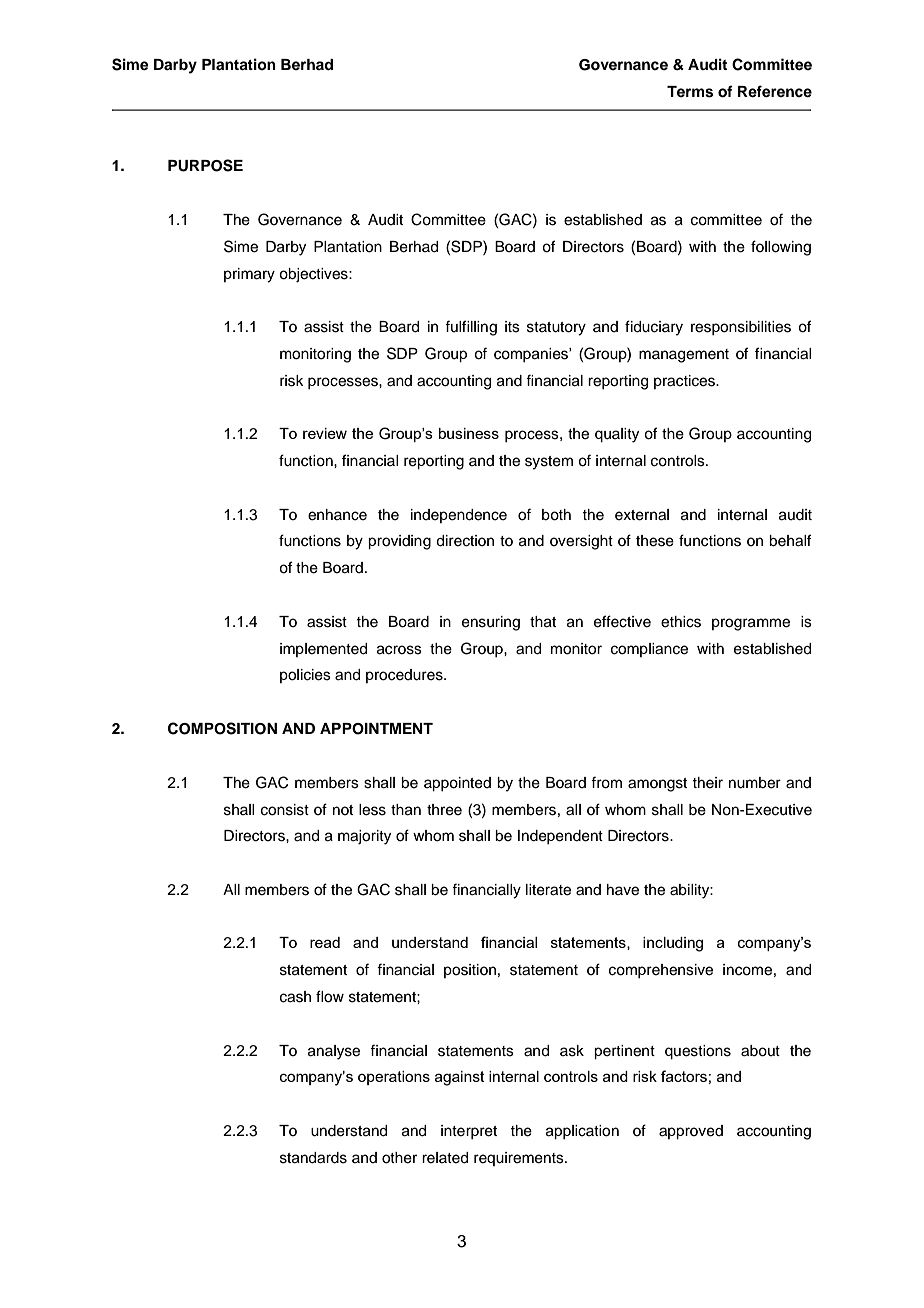 Image resolution: width=924 pixels, height=1308 pixels. What do you see at coordinates (690, 92) in the screenshot?
I see `Terms` at bounding box center [690, 92].
